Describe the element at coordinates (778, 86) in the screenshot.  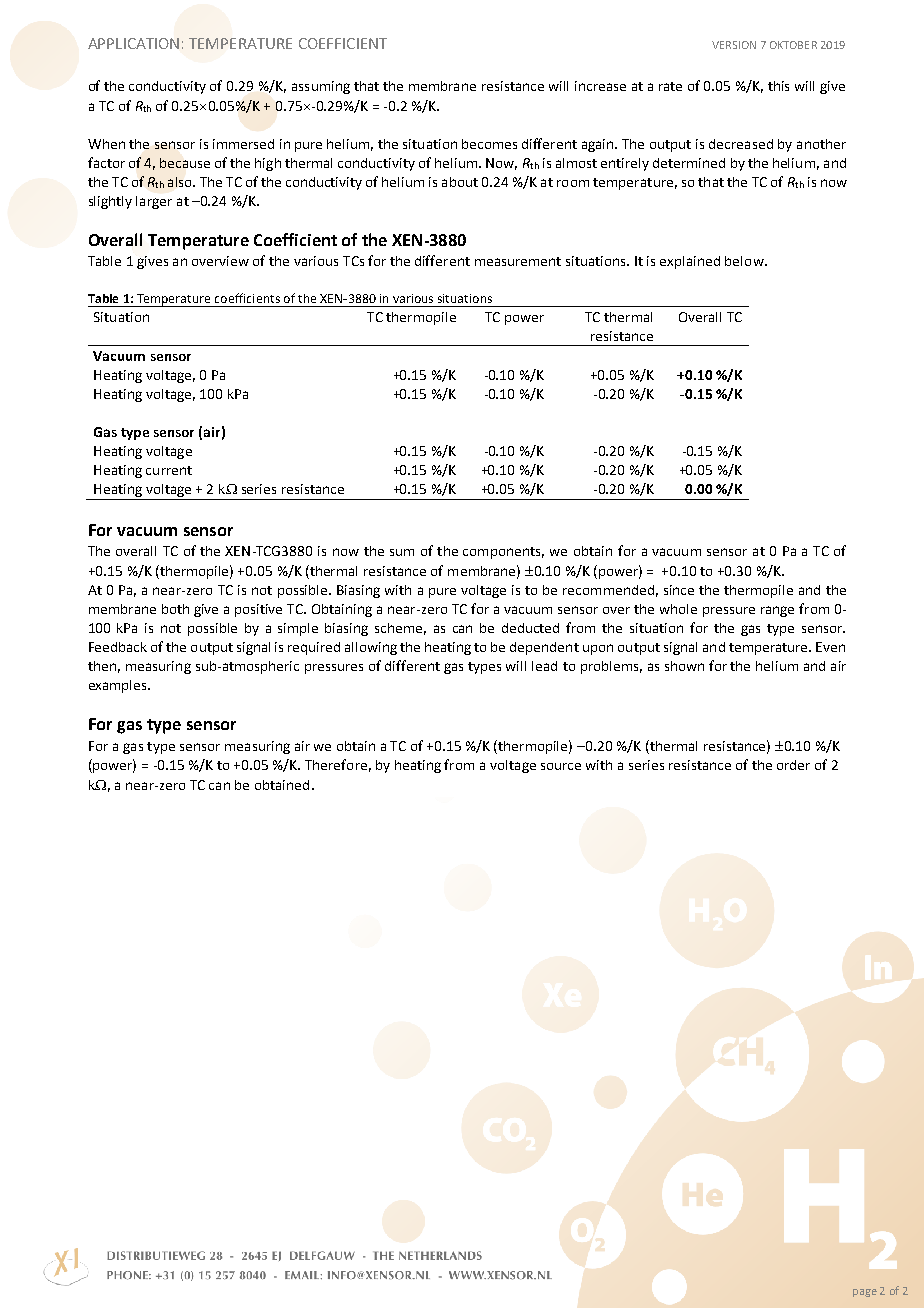
I see `this` at that location.
